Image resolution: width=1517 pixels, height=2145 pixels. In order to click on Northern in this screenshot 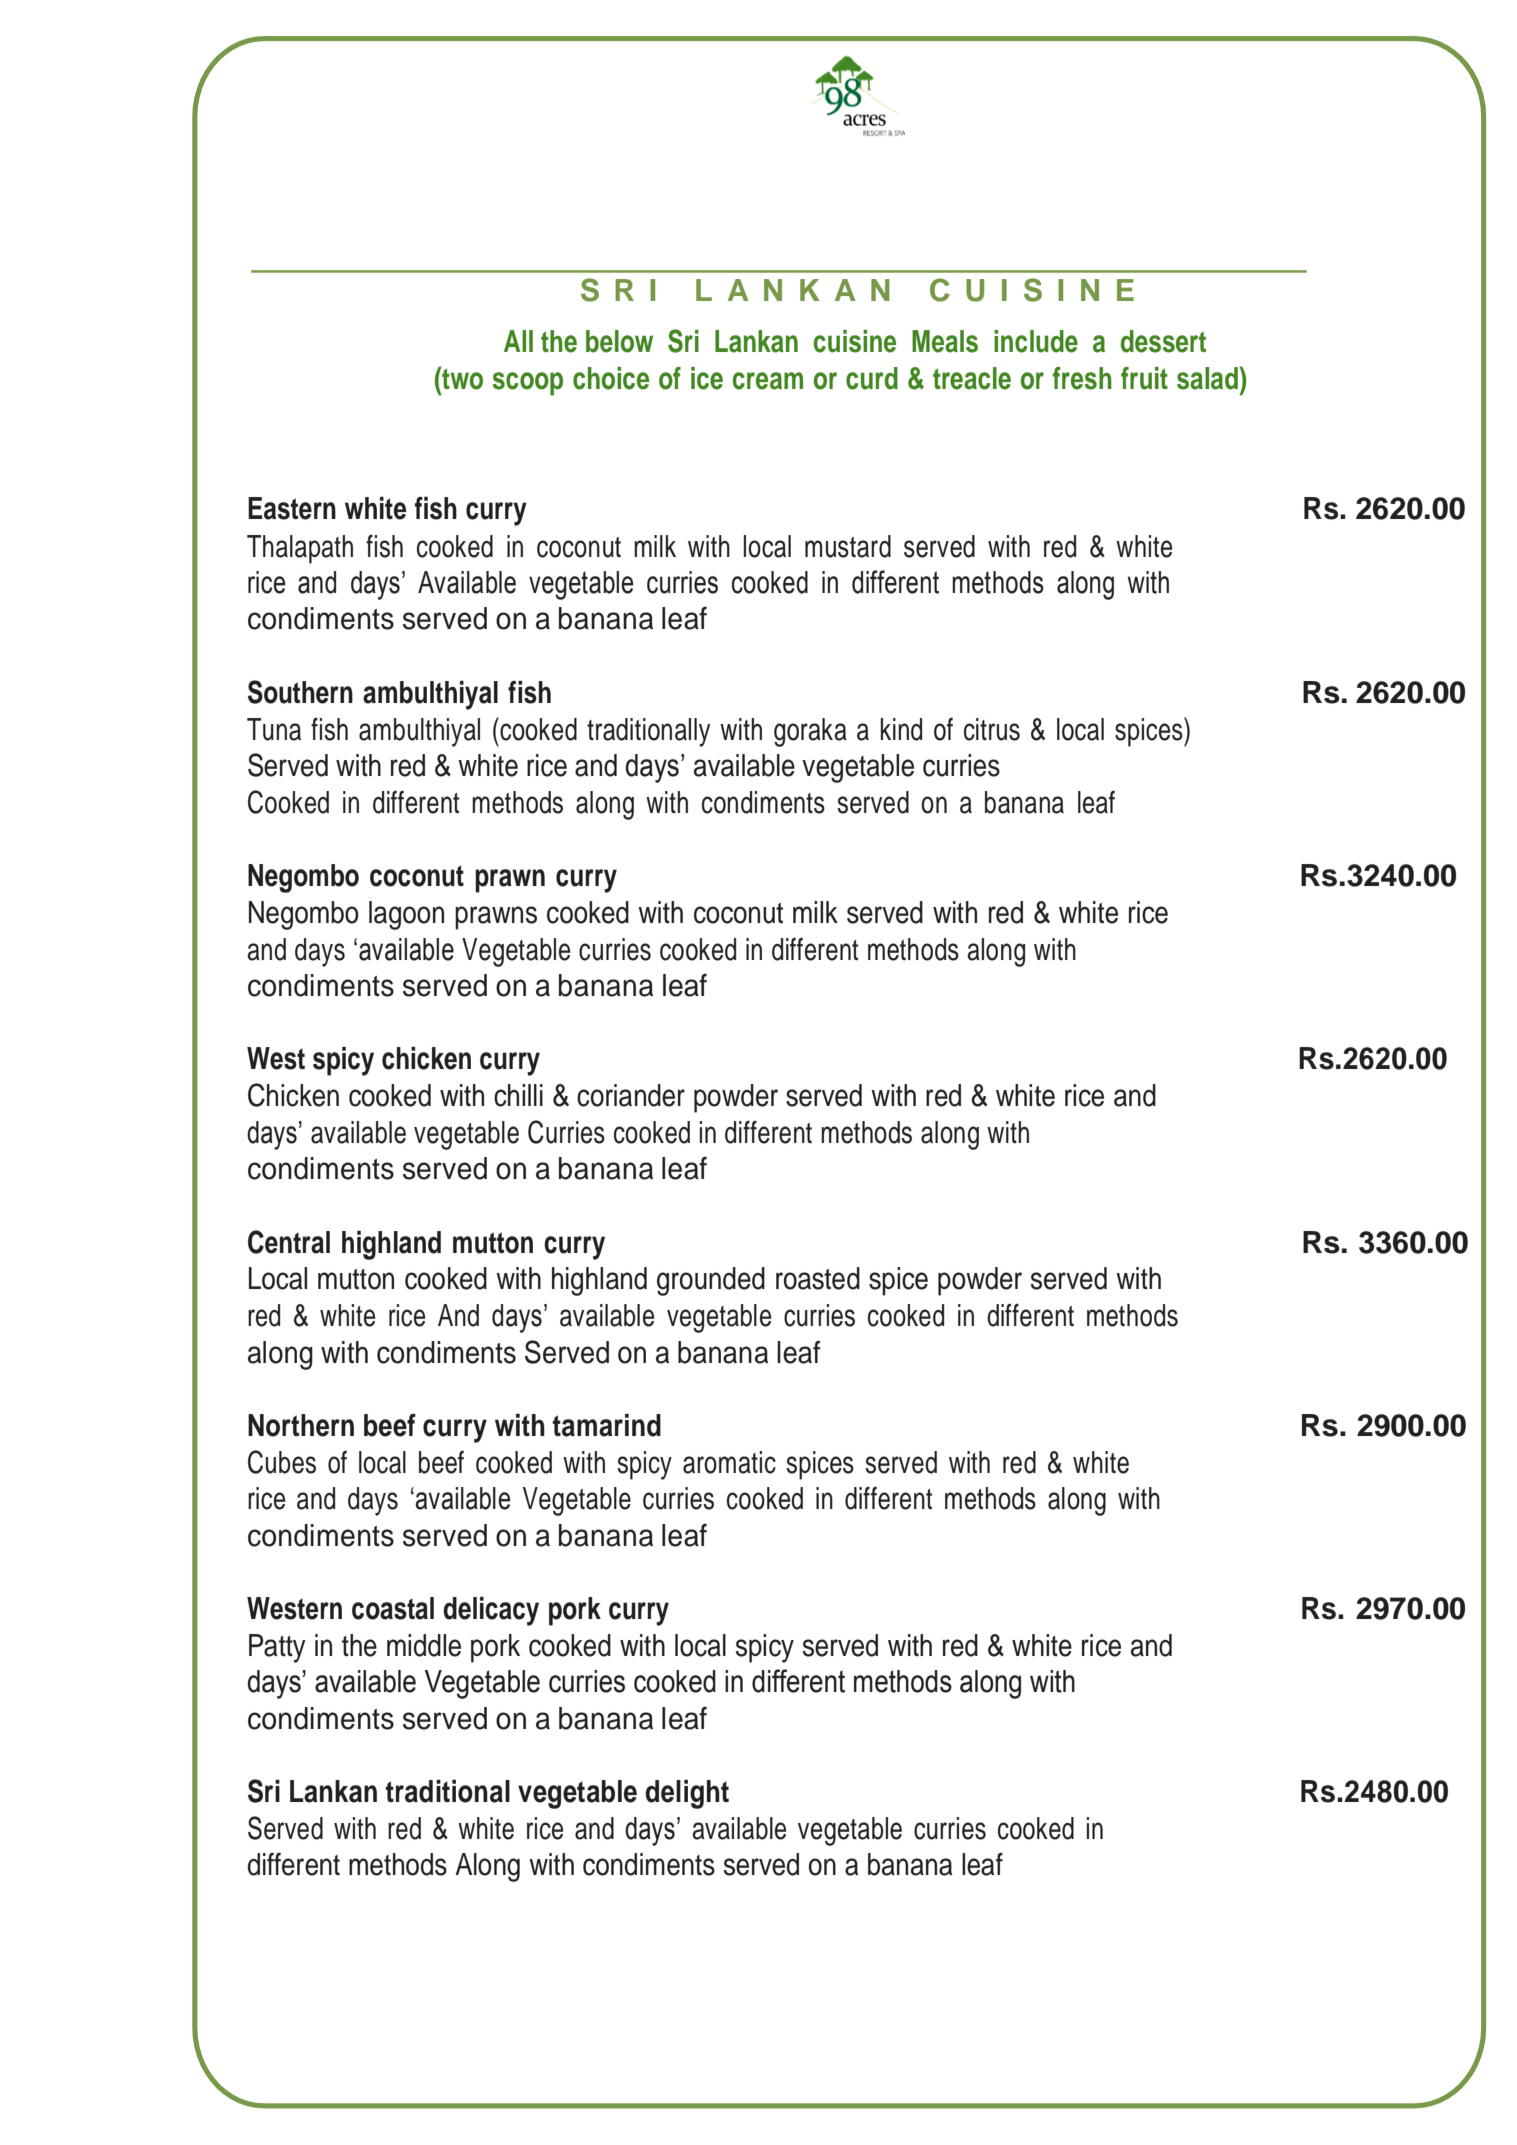, I will do `click(301, 1425)`.
